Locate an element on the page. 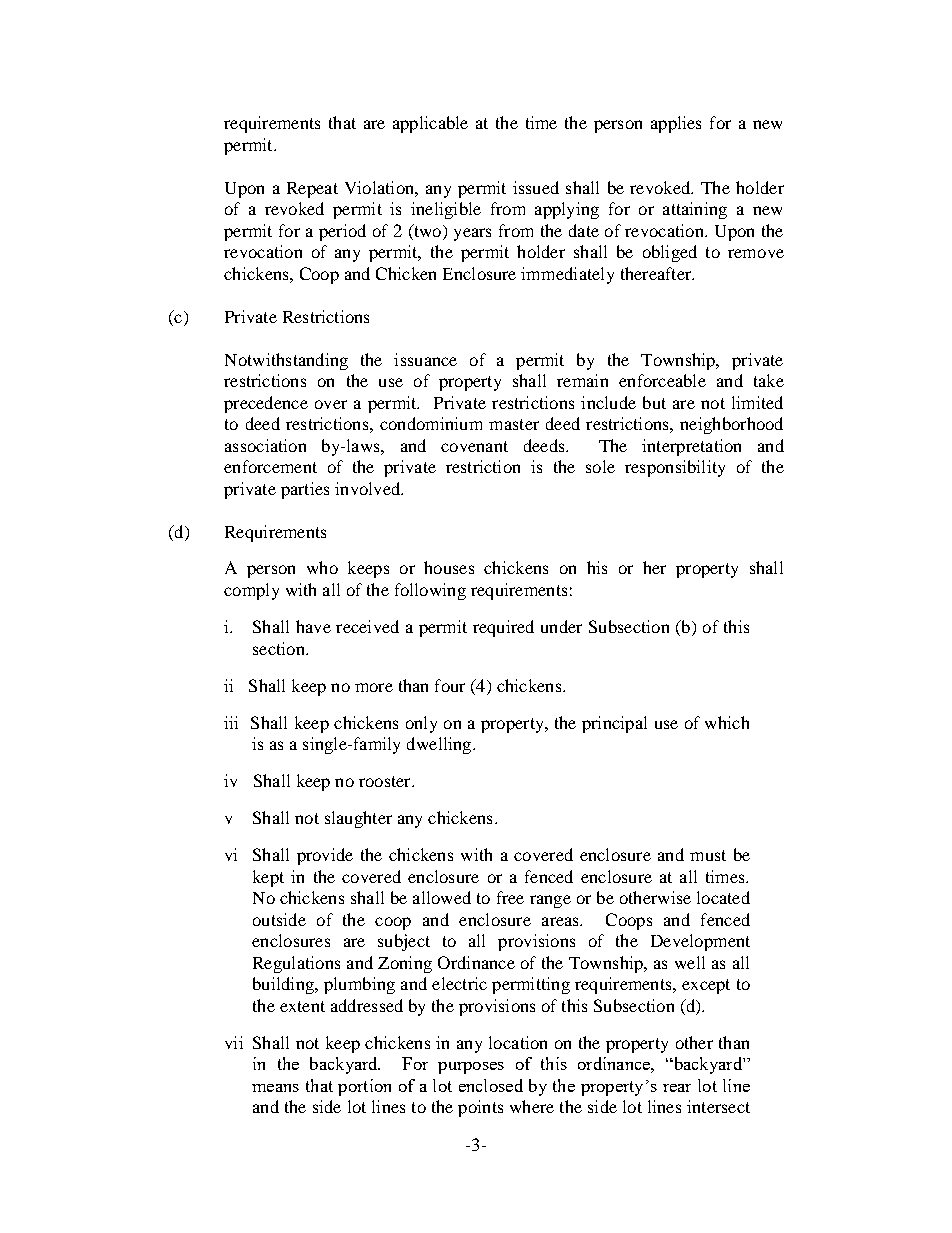 Image resolution: width=952 pixels, height=1233 pixels. master is located at coordinates (514, 424).
